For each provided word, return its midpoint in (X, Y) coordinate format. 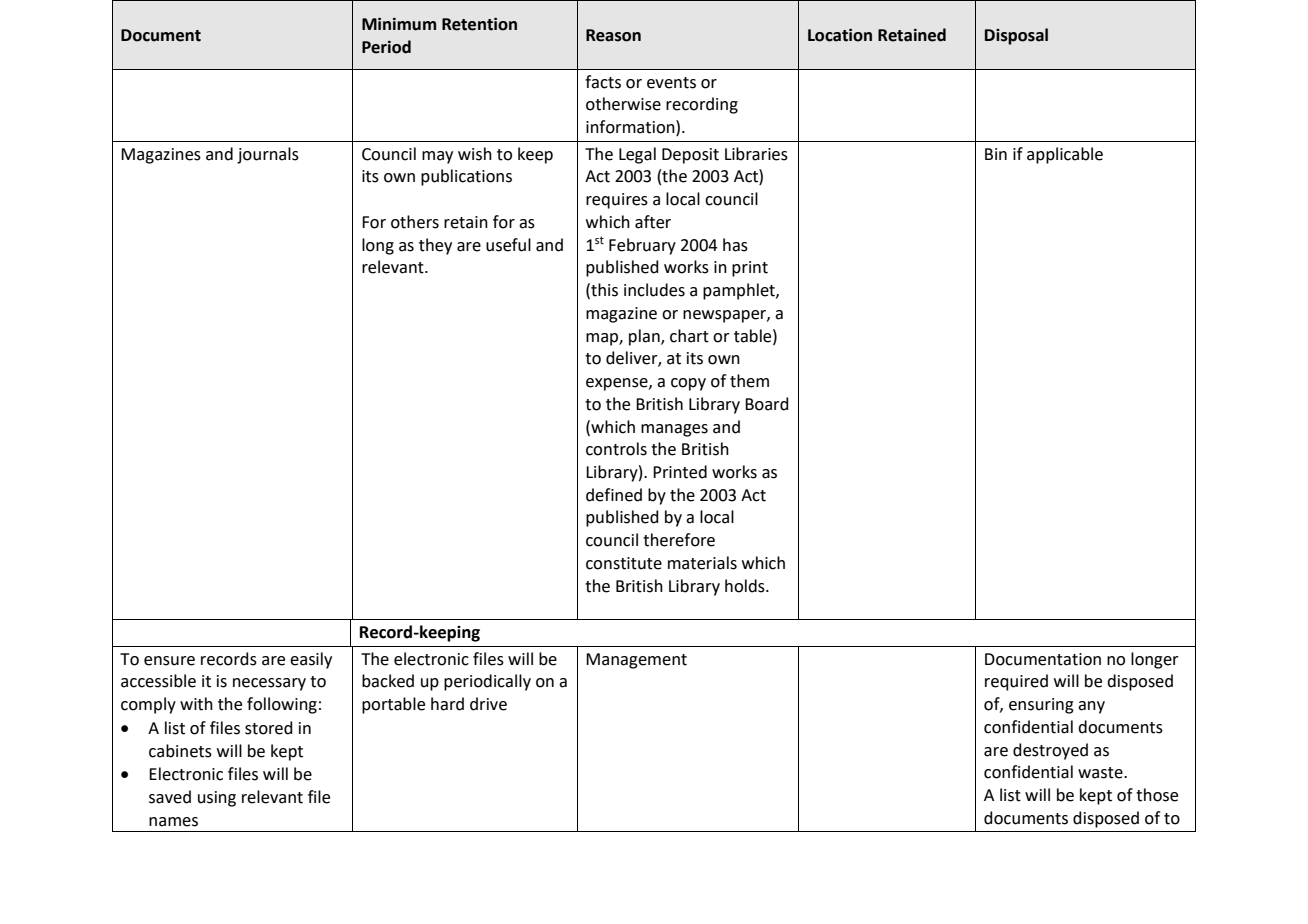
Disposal (1016, 36)
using (217, 799)
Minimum (399, 24)
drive (488, 704)
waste (1101, 773)
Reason (613, 35)
